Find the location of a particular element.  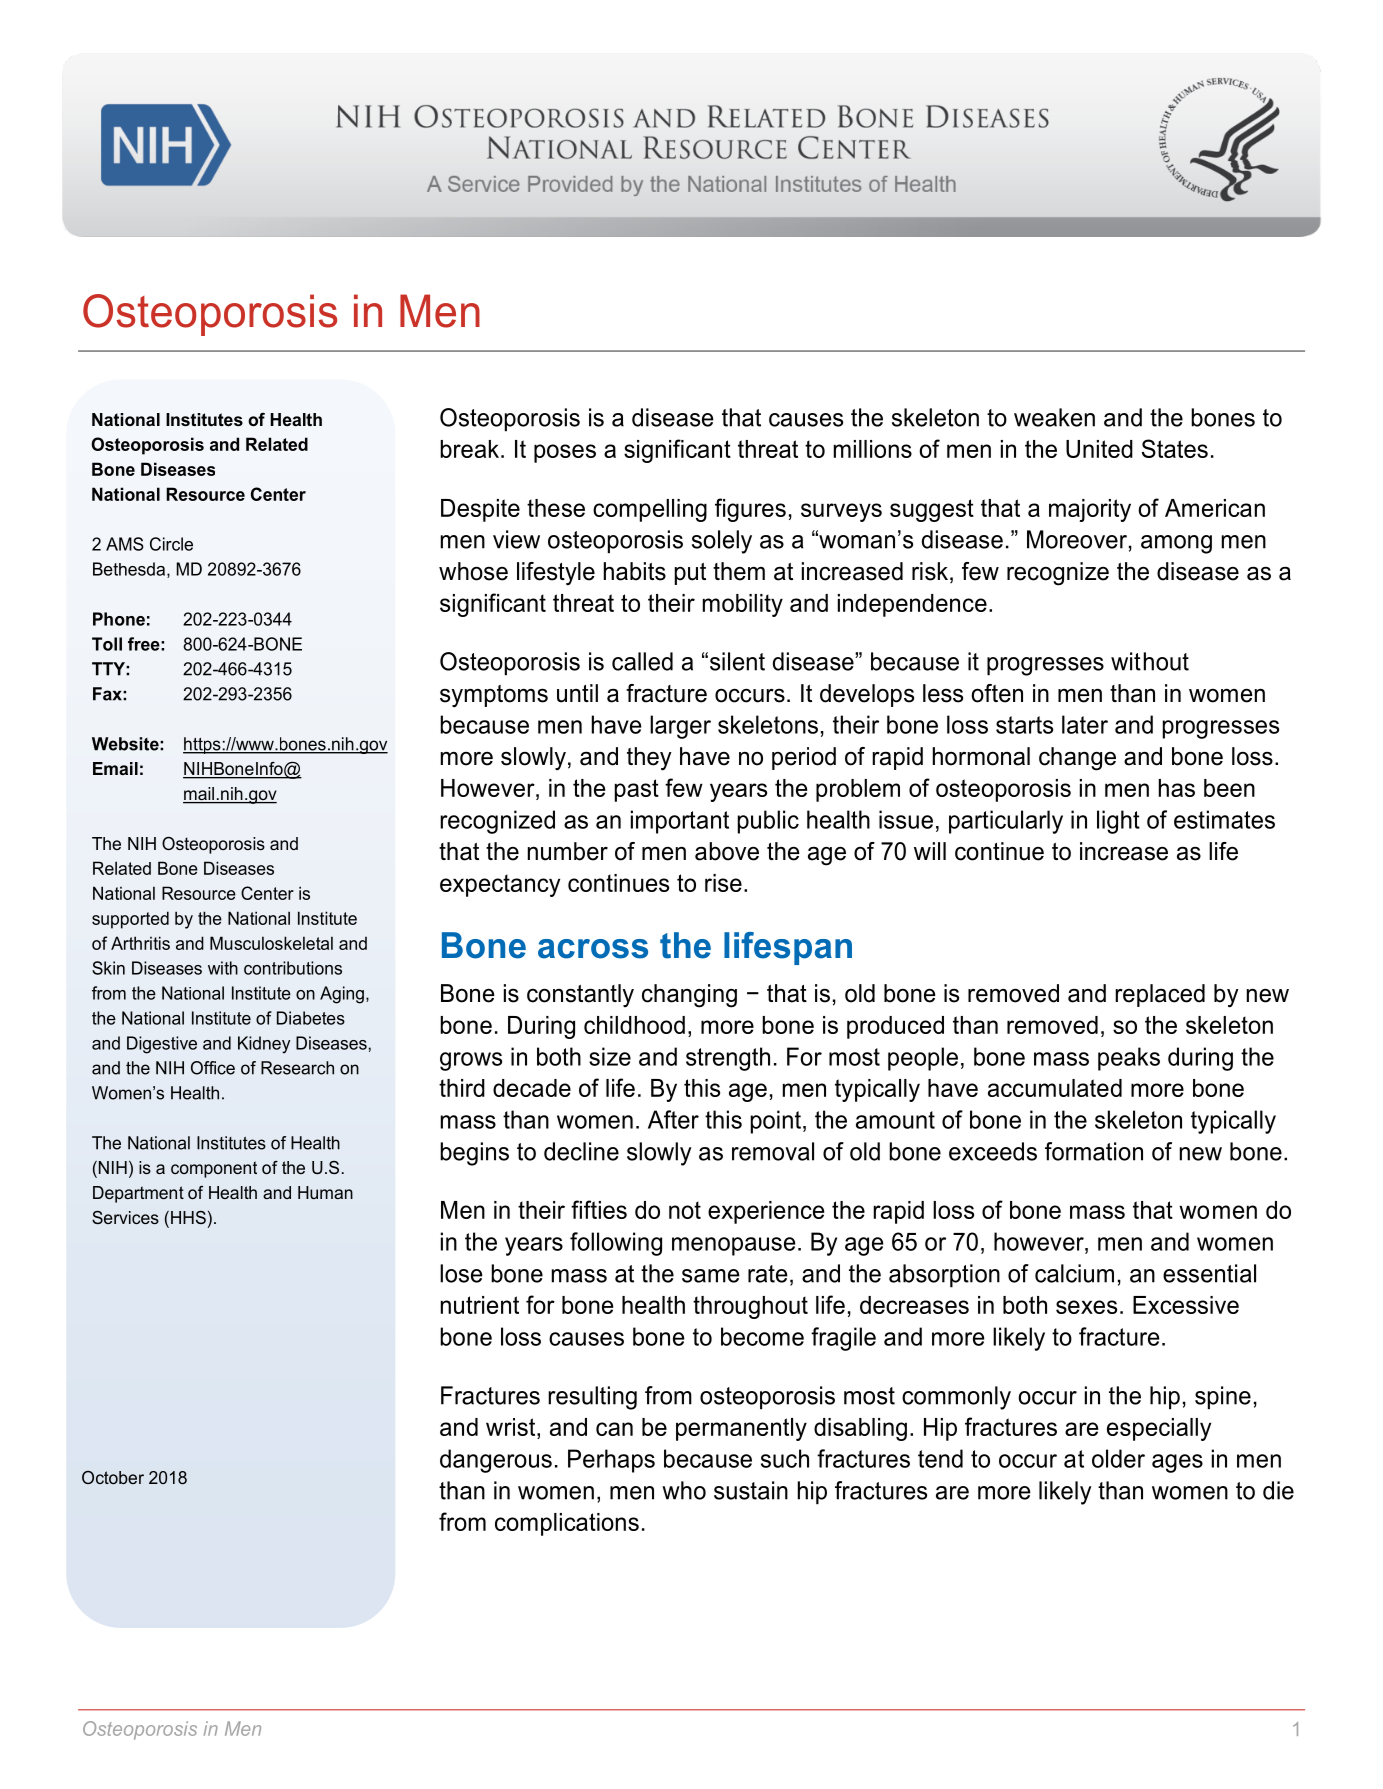

ages is located at coordinates (1177, 1463).
